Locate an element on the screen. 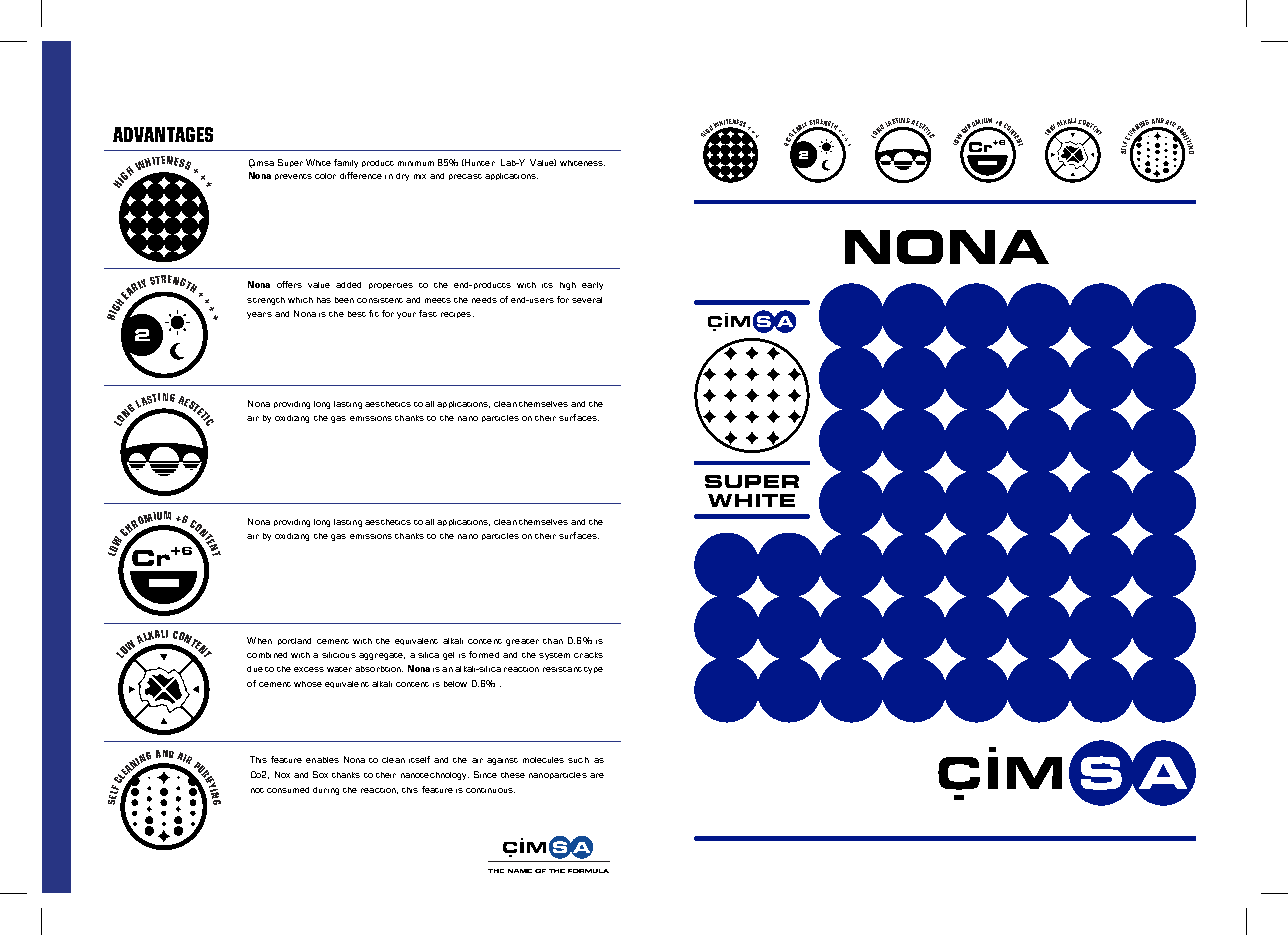 This screenshot has width=1288, height=935. difference is located at coordinates (361, 175).
